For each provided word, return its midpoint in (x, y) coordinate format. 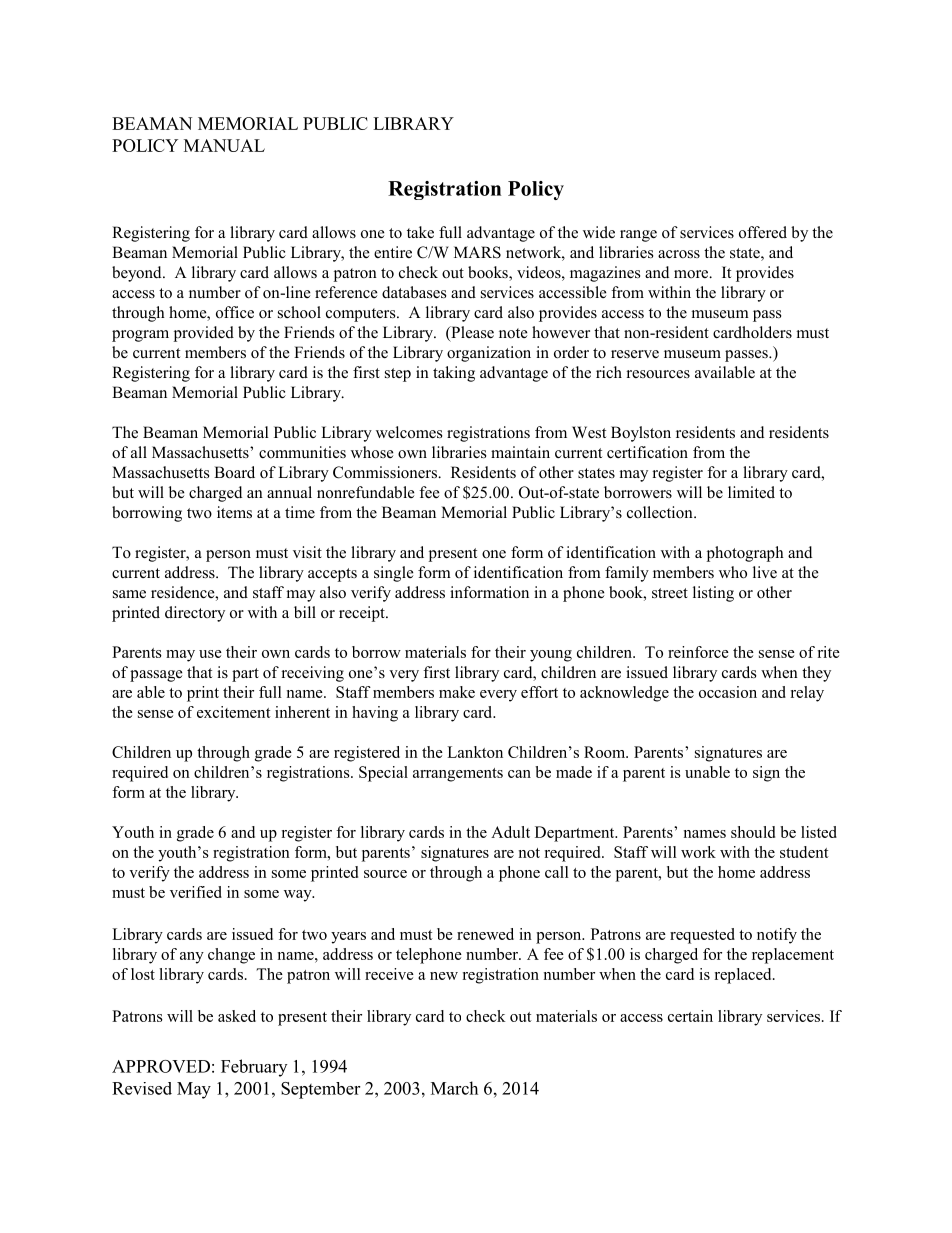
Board (234, 472)
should (753, 832)
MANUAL (224, 145)
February (254, 1068)
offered (763, 232)
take (420, 232)
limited (751, 492)
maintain (520, 452)
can (519, 774)
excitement (234, 712)
